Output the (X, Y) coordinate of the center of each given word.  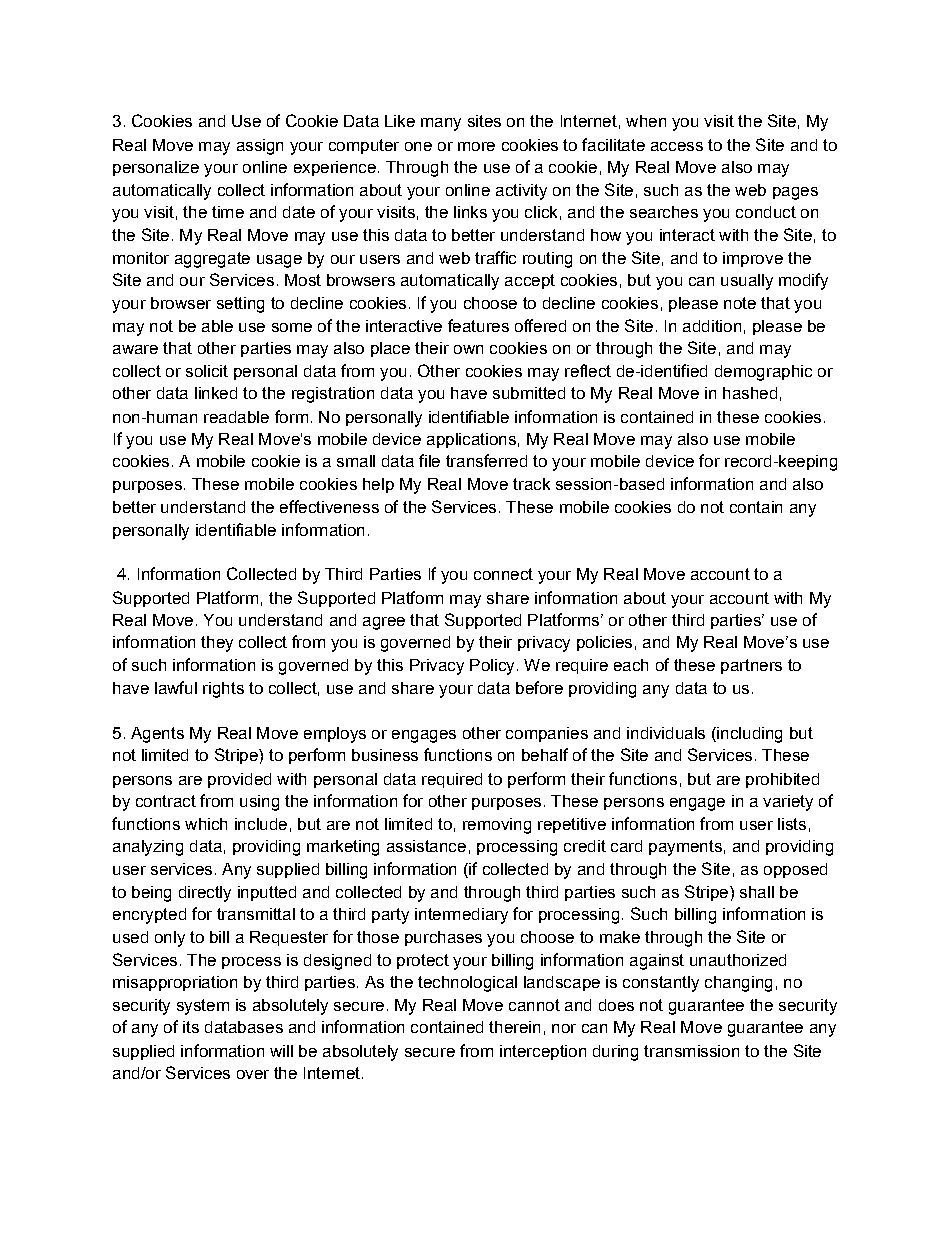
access (677, 146)
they (217, 644)
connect (503, 574)
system (203, 1007)
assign (260, 147)
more (476, 146)
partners (751, 666)
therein (514, 1027)
